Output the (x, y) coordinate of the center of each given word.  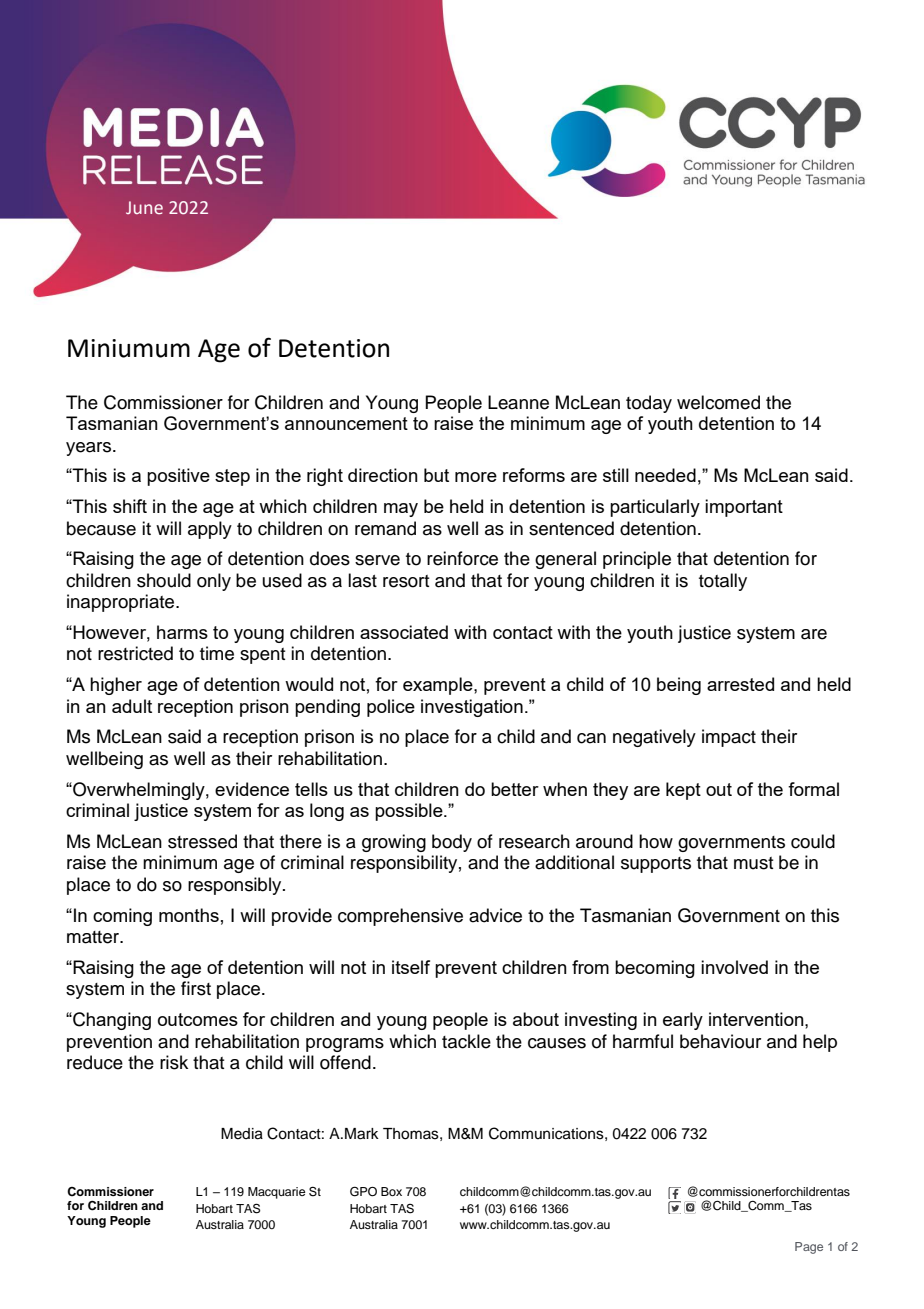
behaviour (720, 1041)
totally (723, 582)
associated (404, 632)
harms (182, 632)
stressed (202, 841)
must (754, 863)
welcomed (718, 402)
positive (178, 477)
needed (665, 475)
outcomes (198, 1019)
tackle (466, 1041)
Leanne (518, 402)
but (436, 475)
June (144, 207)
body (452, 843)
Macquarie (276, 1193)
